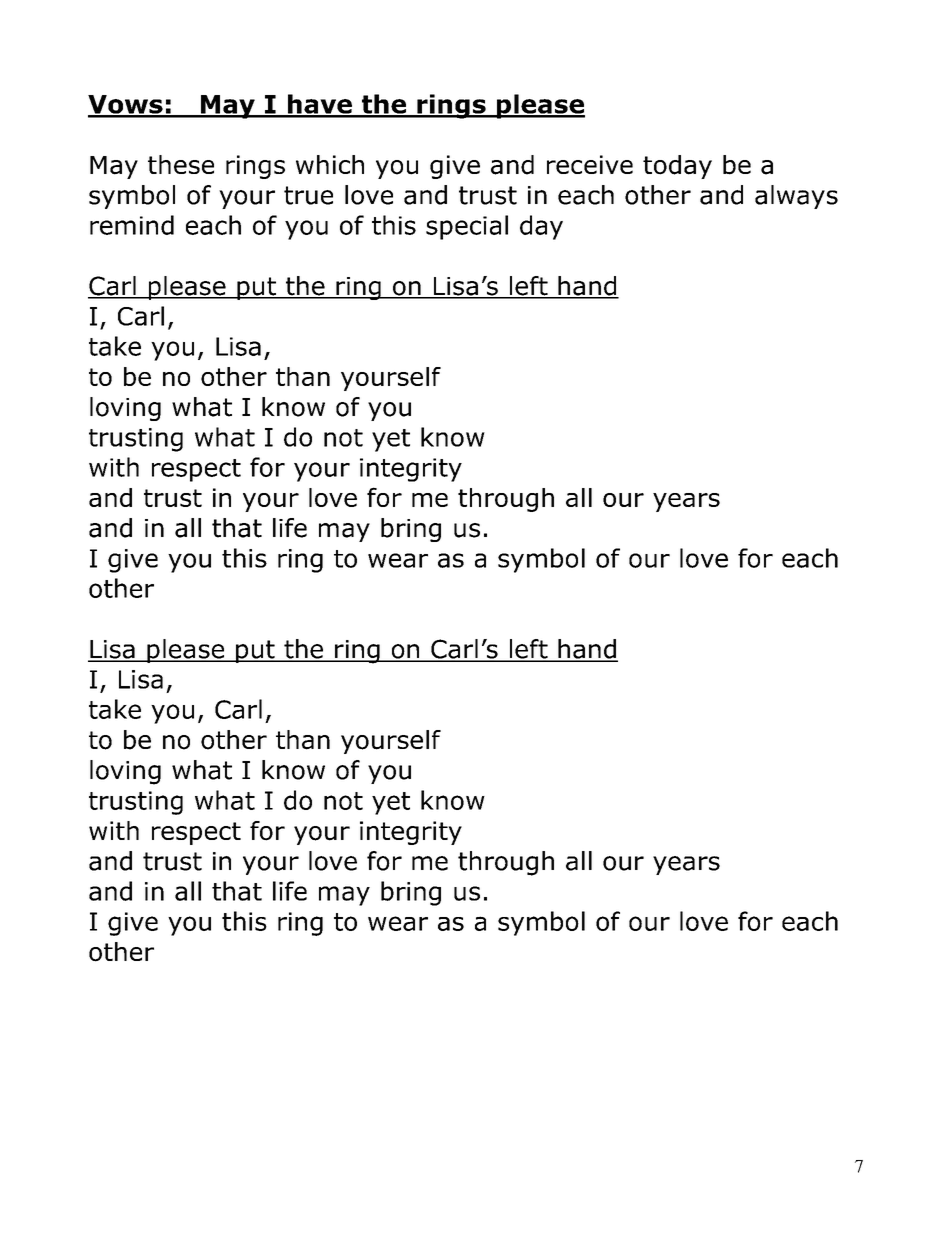 Image resolution: width=952 pixels, height=1233 pixels. I want to click on always, so click(796, 197).
